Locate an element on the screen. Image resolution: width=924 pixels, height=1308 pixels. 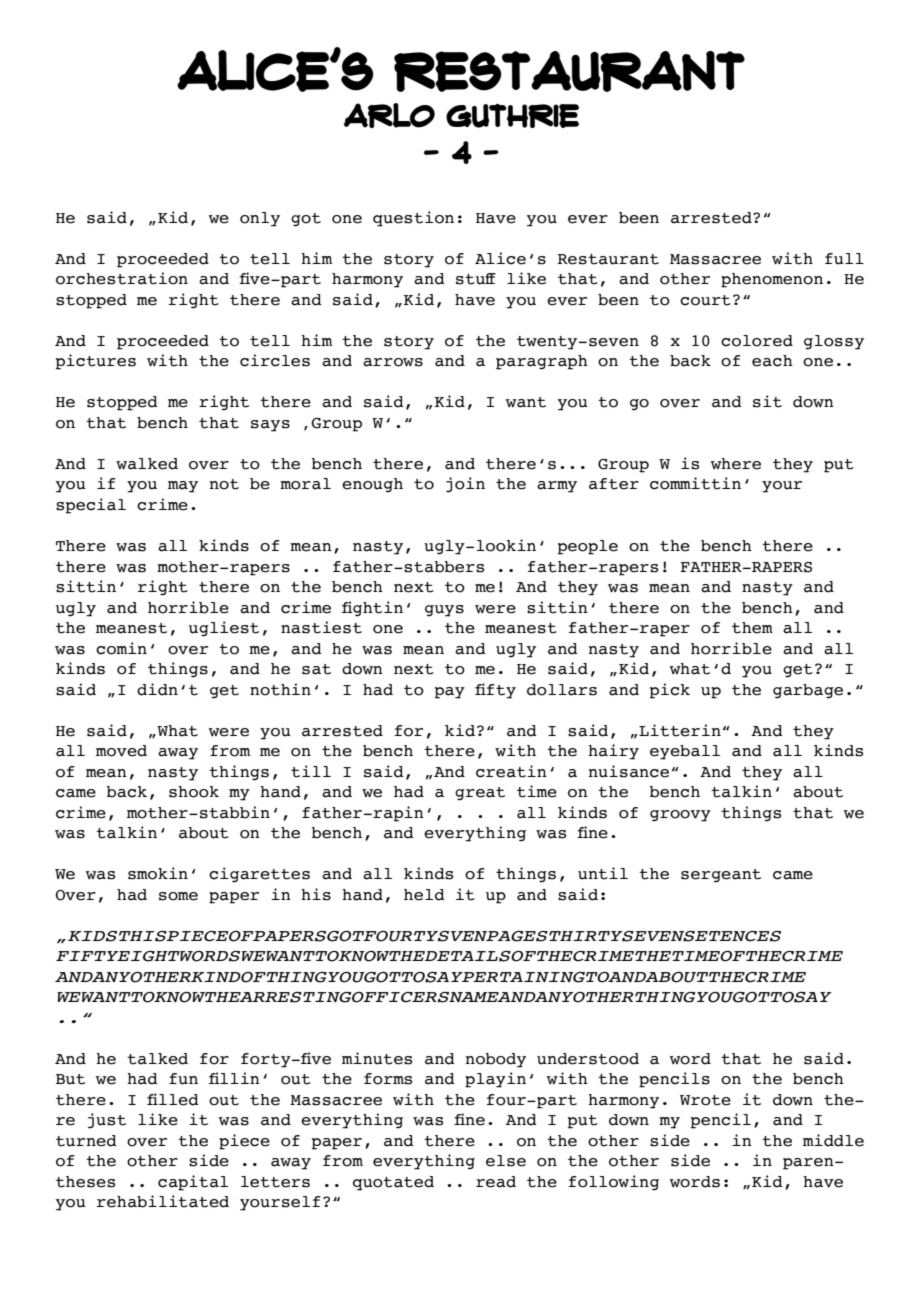
comin is located at coordinates (121, 648).
